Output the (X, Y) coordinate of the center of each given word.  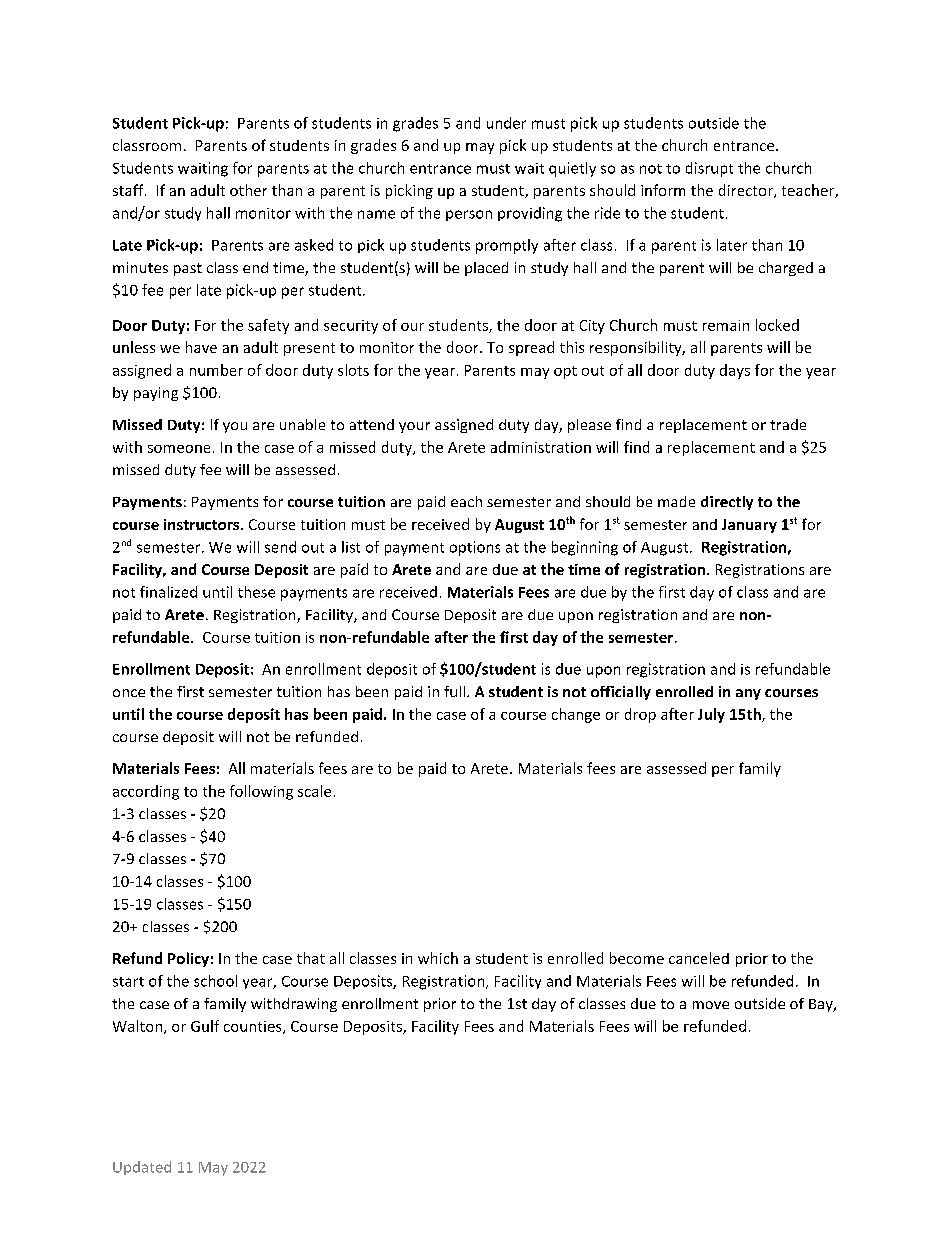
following (261, 792)
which (438, 958)
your (414, 427)
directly (727, 503)
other (248, 190)
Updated (142, 1168)
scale (314, 791)
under (506, 123)
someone (179, 449)
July (711, 715)
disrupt (709, 169)
